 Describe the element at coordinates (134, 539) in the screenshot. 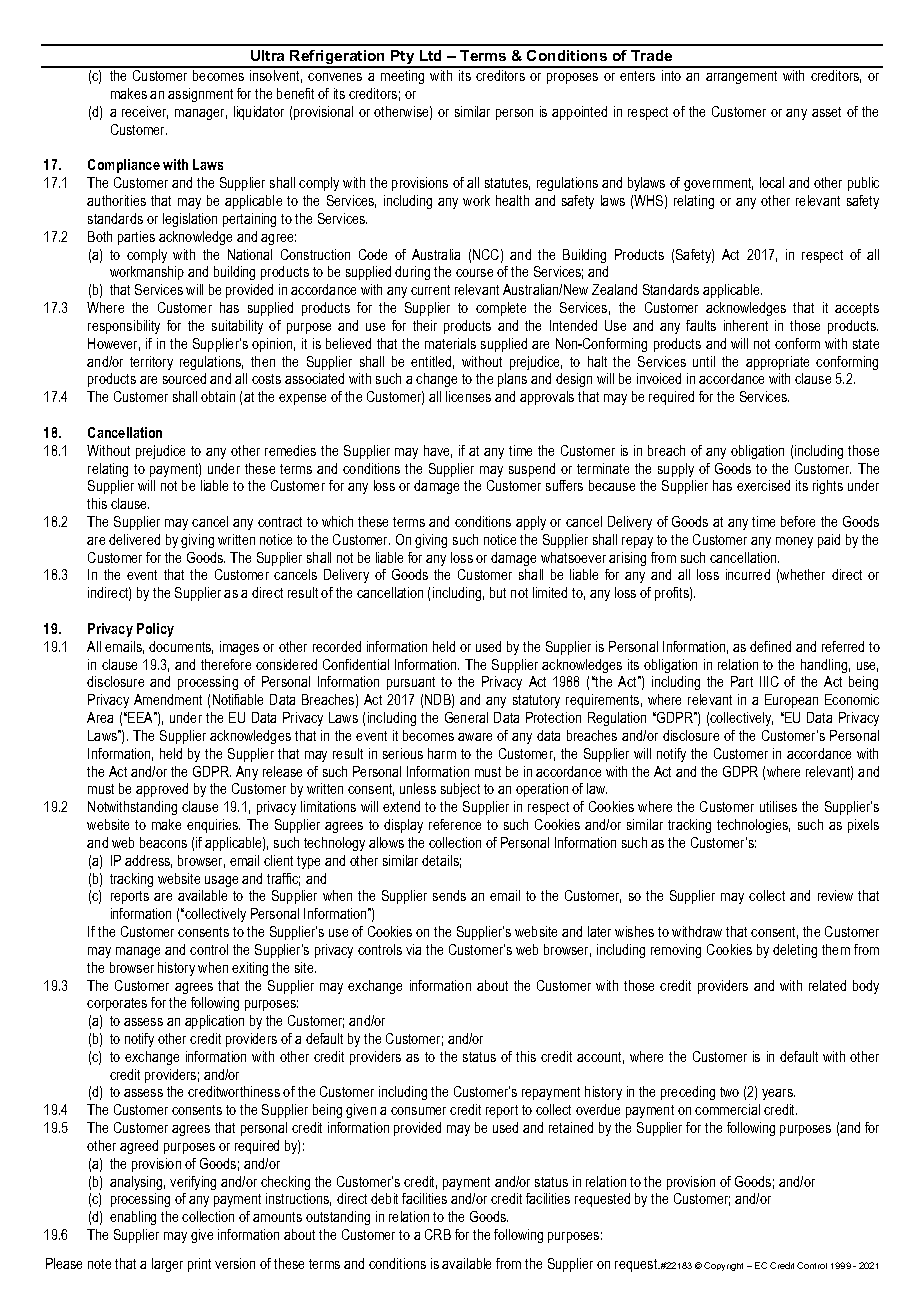

I see `delivered` at that location.
